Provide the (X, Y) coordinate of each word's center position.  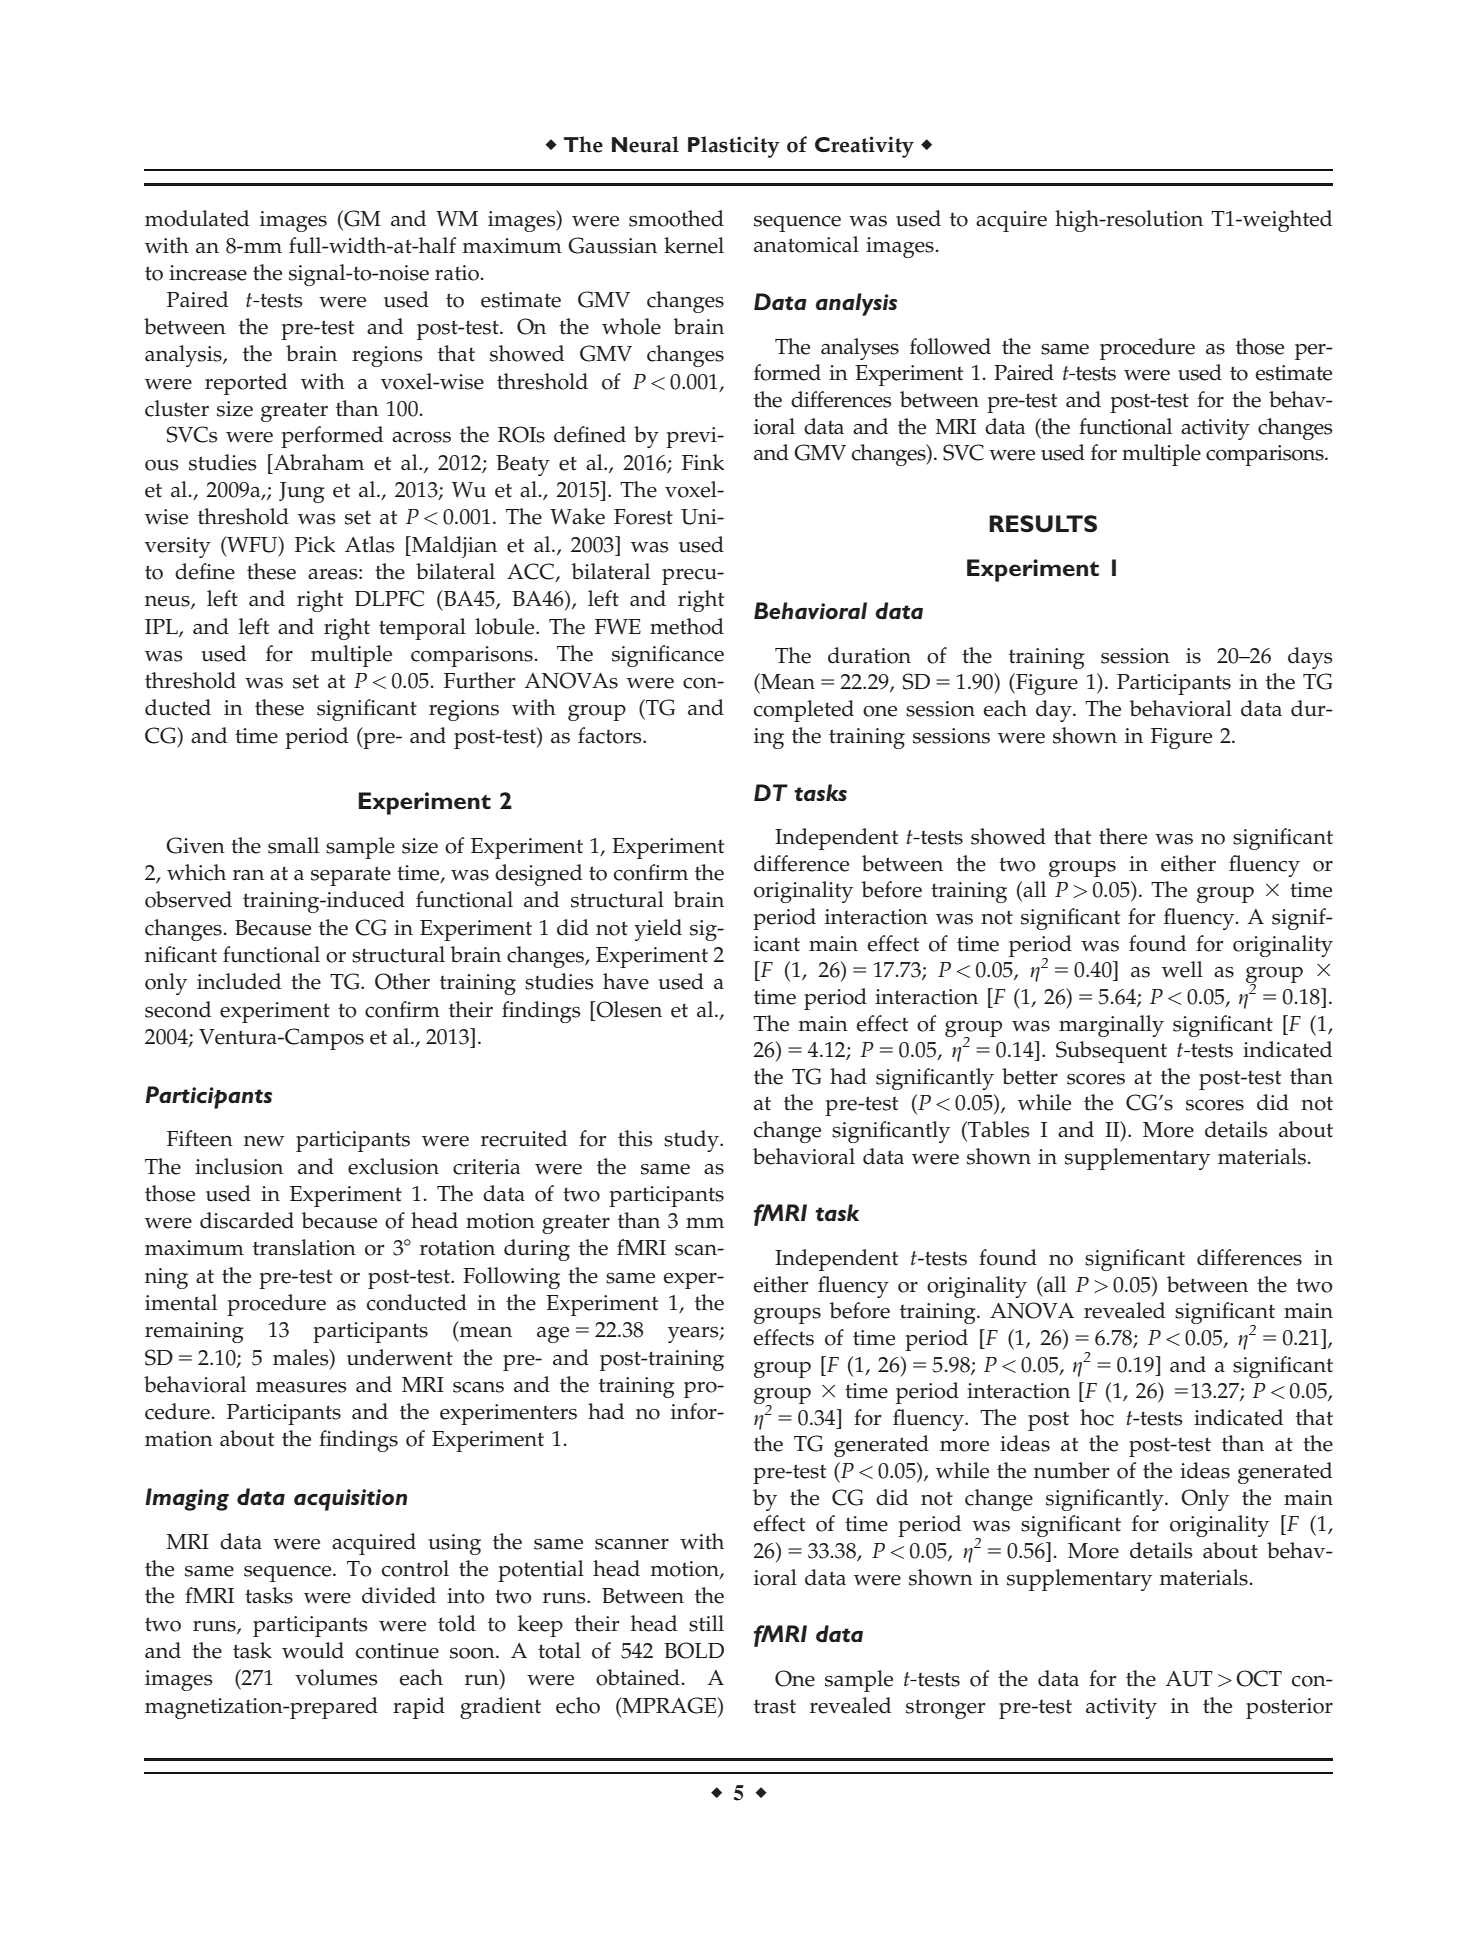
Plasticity (734, 147)
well (1182, 969)
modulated (197, 218)
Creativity (864, 147)
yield (658, 930)
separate (351, 876)
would (313, 1650)
